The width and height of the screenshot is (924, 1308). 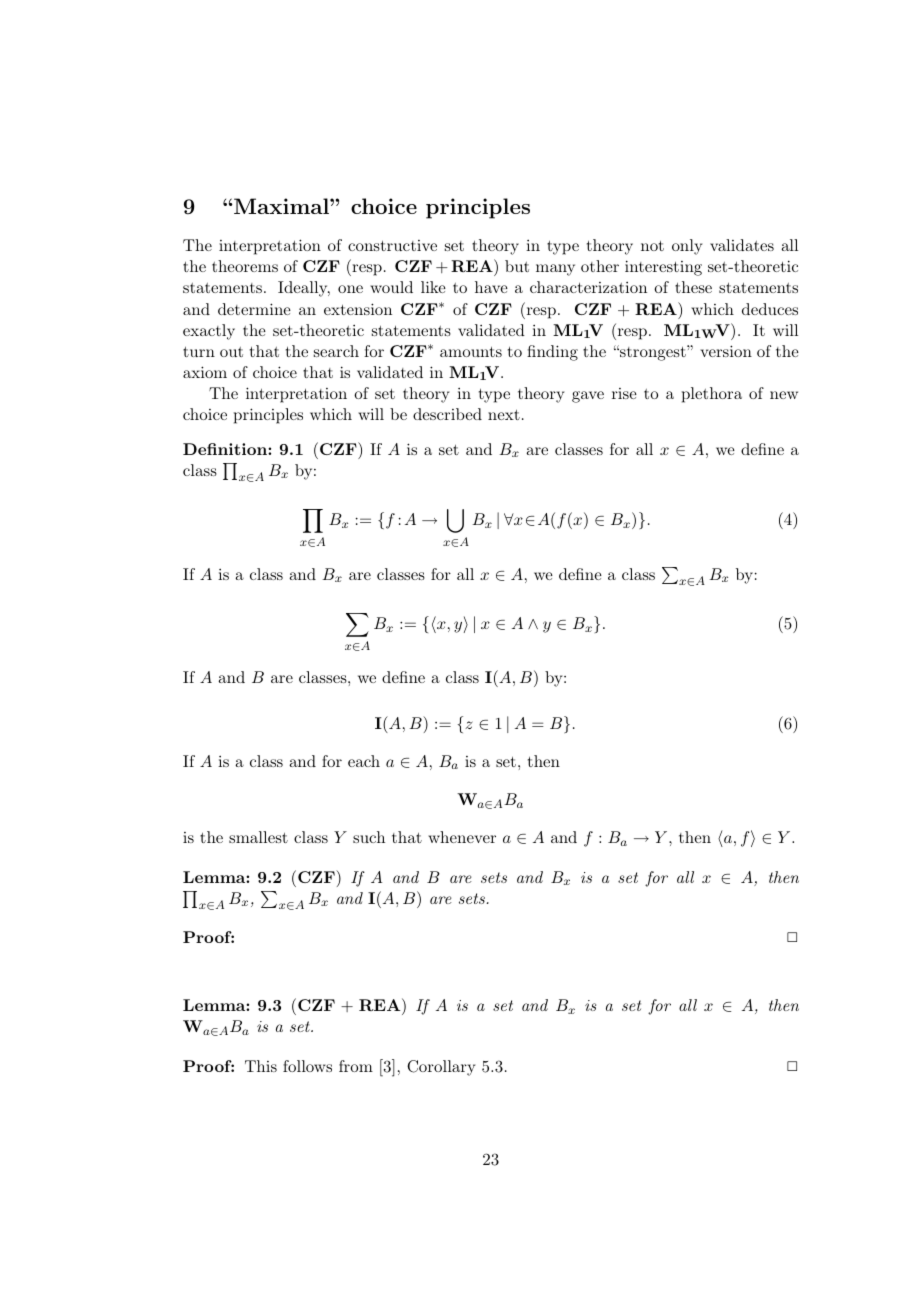 What do you see at coordinates (364, 761) in the screenshot?
I see `each` at bounding box center [364, 761].
